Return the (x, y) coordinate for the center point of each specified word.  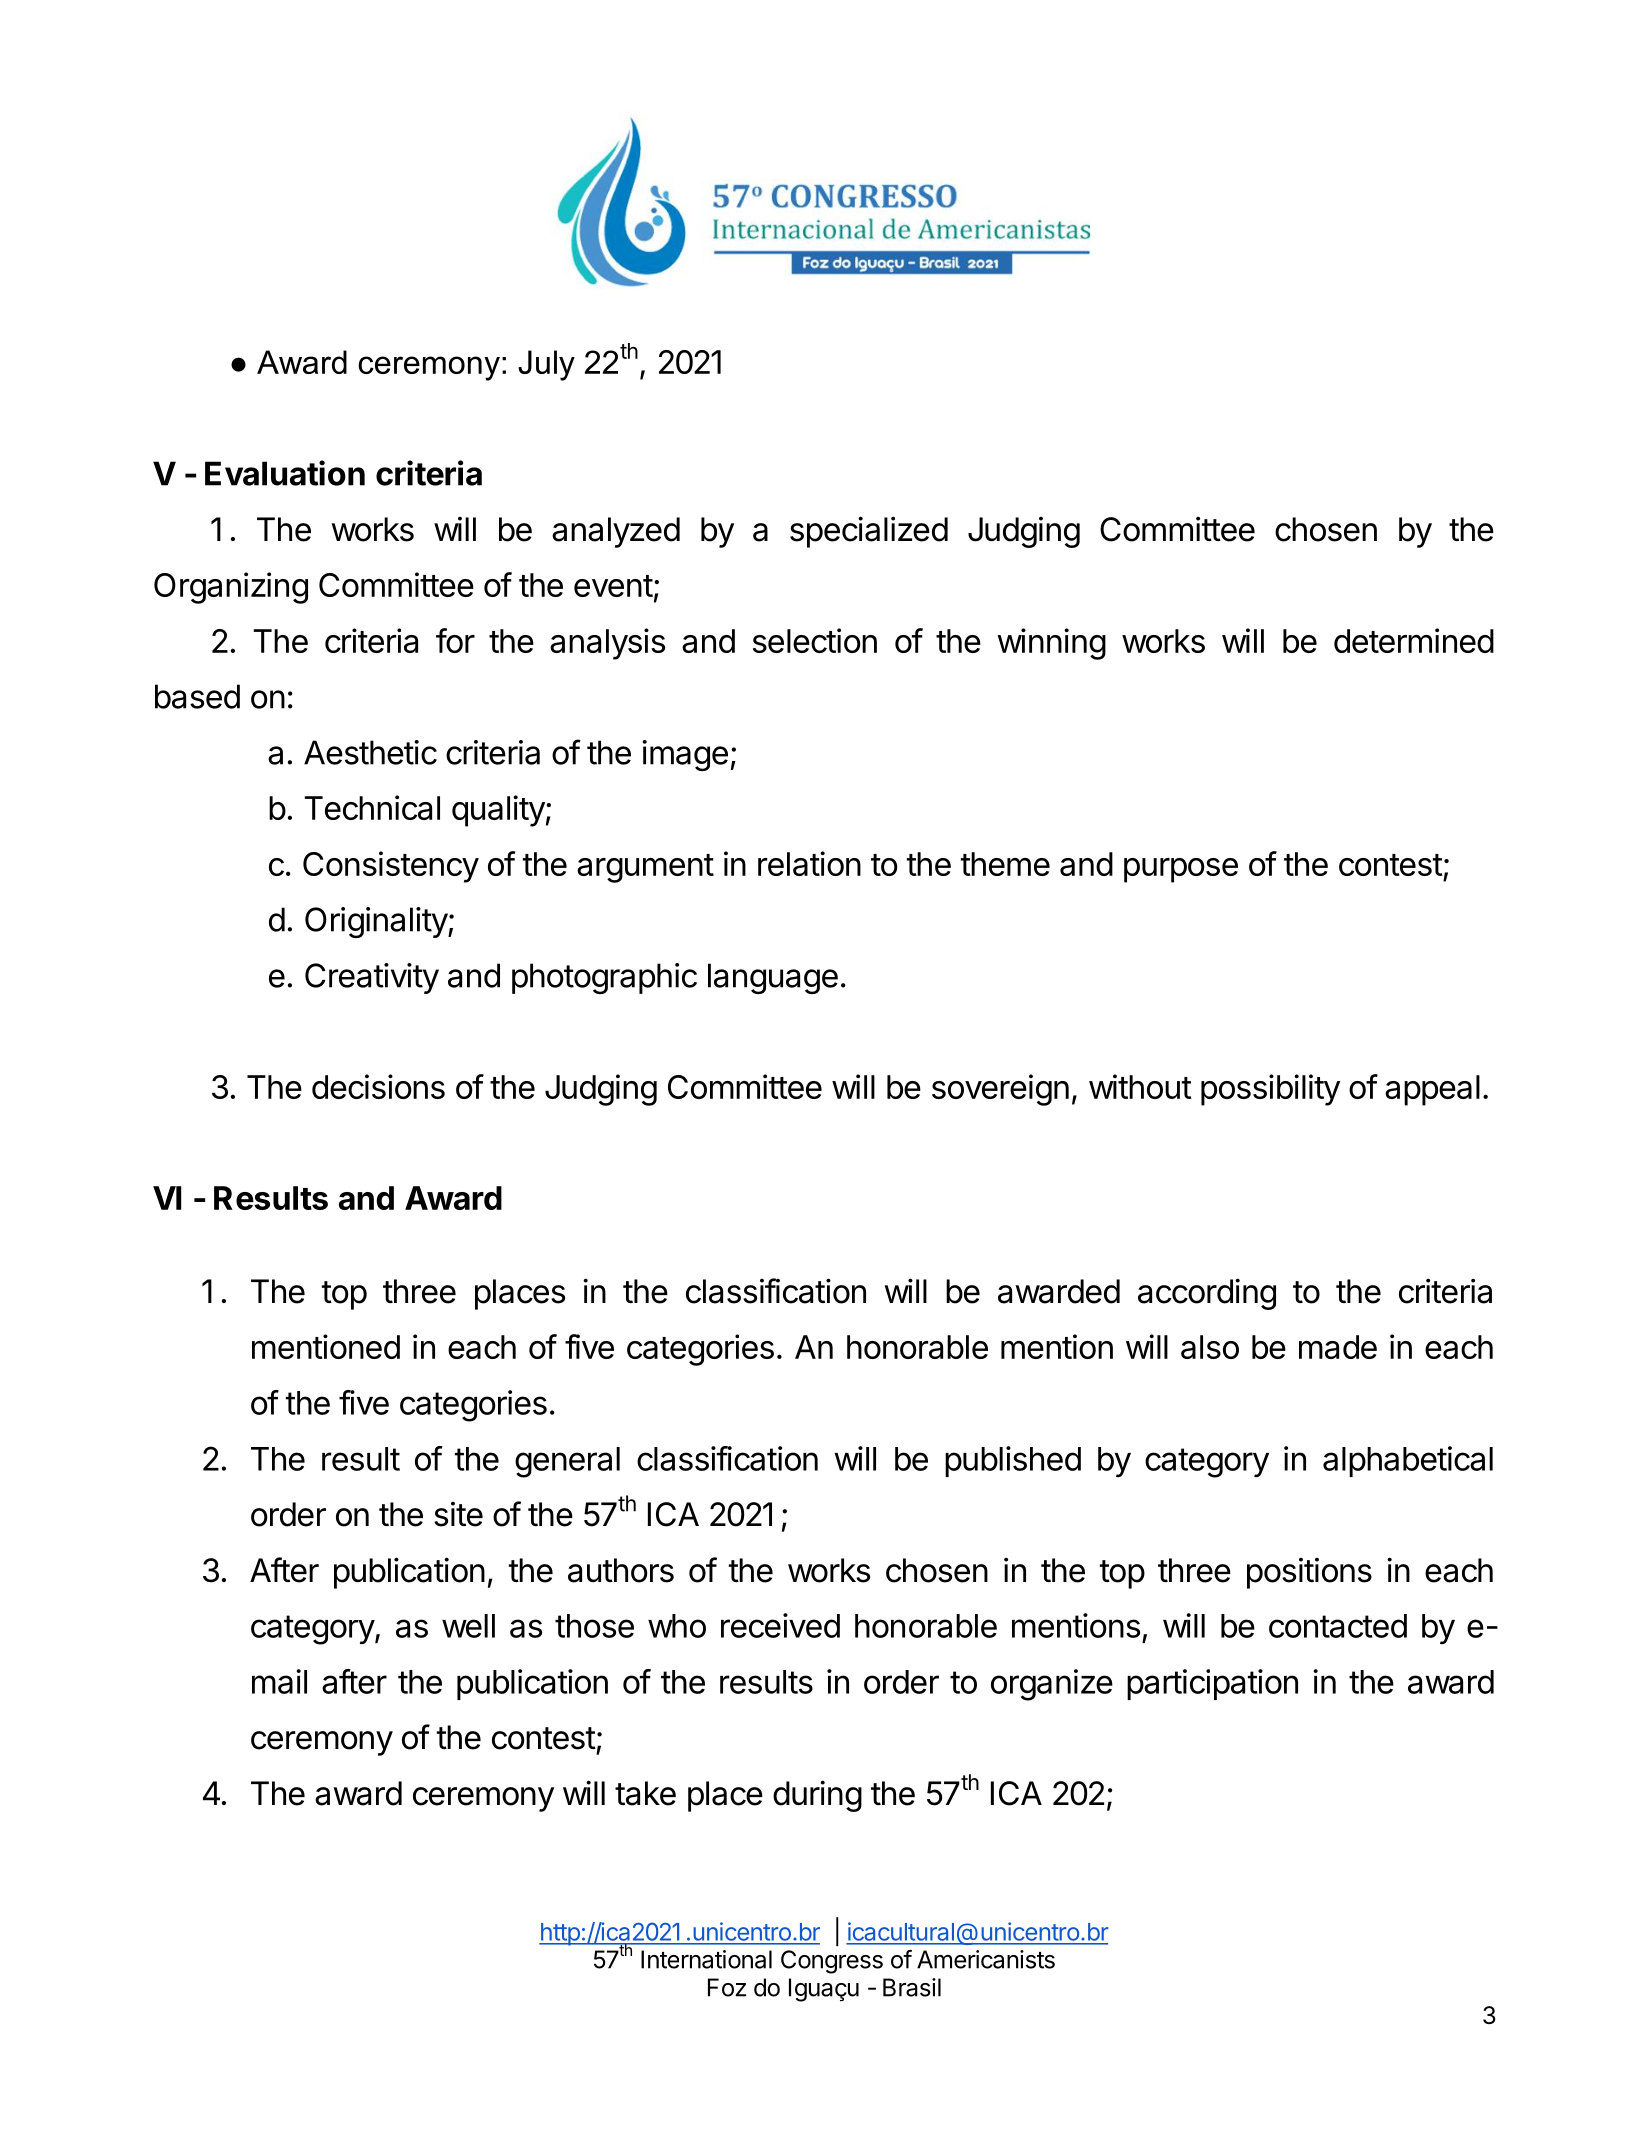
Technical (372, 807)
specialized (869, 532)
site (458, 1514)
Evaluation (285, 473)
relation (809, 863)
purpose (1181, 870)
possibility (1270, 1090)
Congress (832, 1962)
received (780, 1625)
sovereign (1000, 1090)
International (706, 1959)
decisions (378, 1086)
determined (1414, 640)
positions (1309, 1573)
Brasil (912, 1987)
